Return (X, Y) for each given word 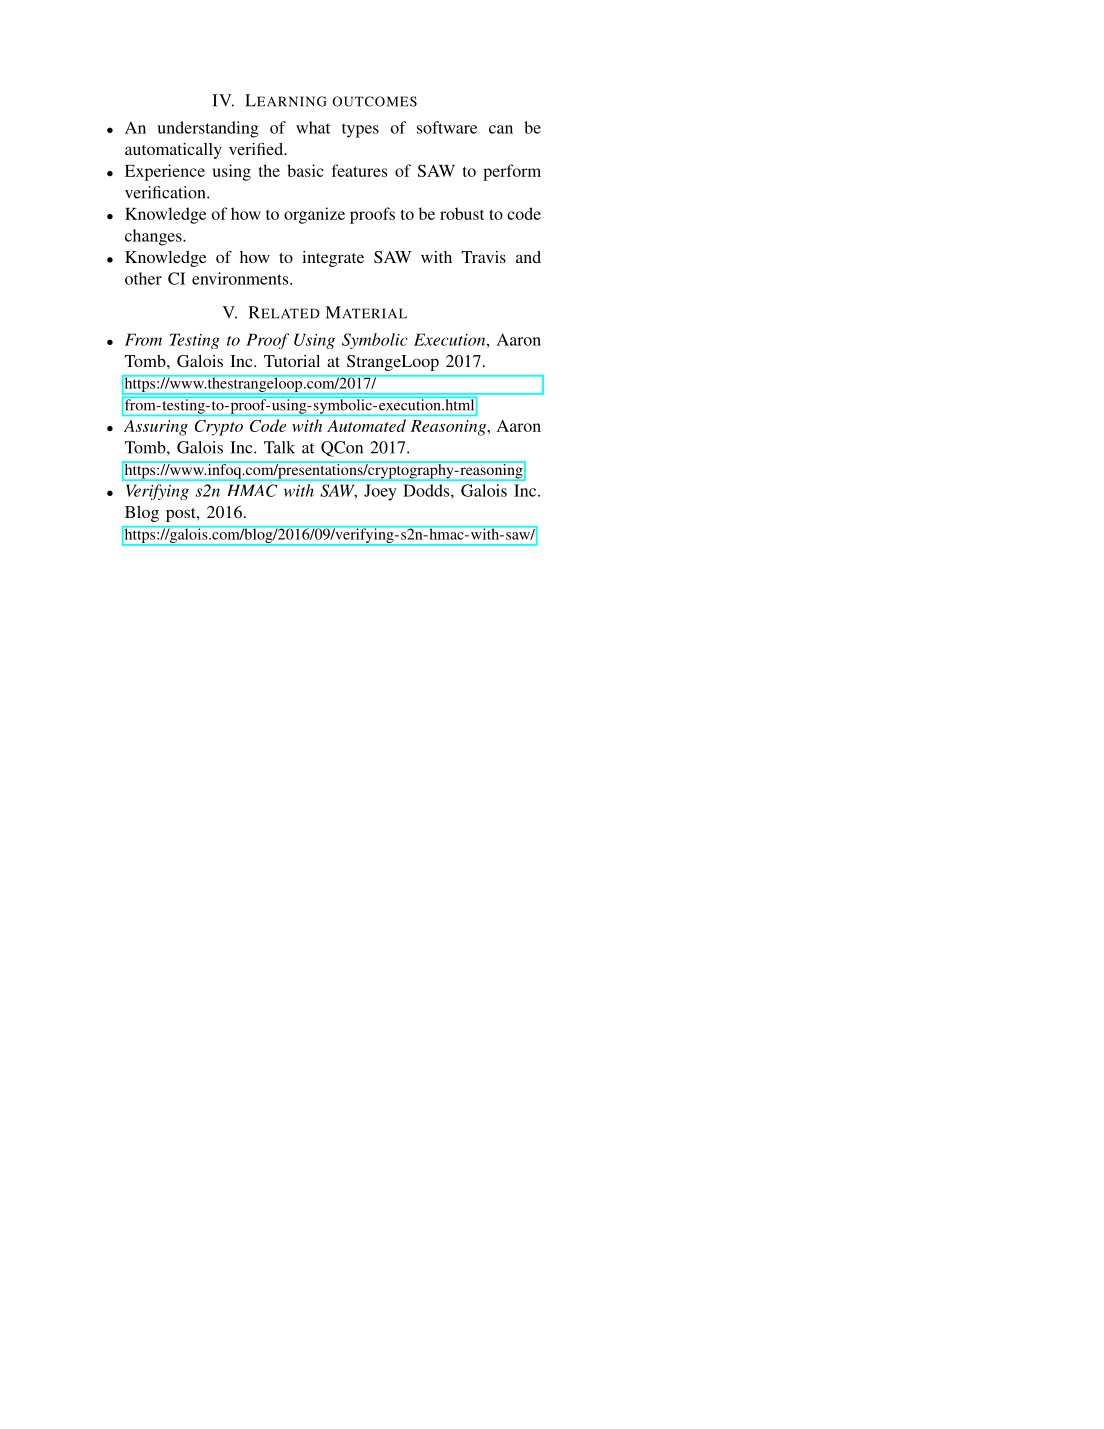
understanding (208, 129)
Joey (380, 492)
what (313, 127)
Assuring (156, 428)
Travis (484, 257)
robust (462, 213)
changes (154, 237)
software (447, 127)
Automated (366, 425)
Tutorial (292, 361)
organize (314, 215)
